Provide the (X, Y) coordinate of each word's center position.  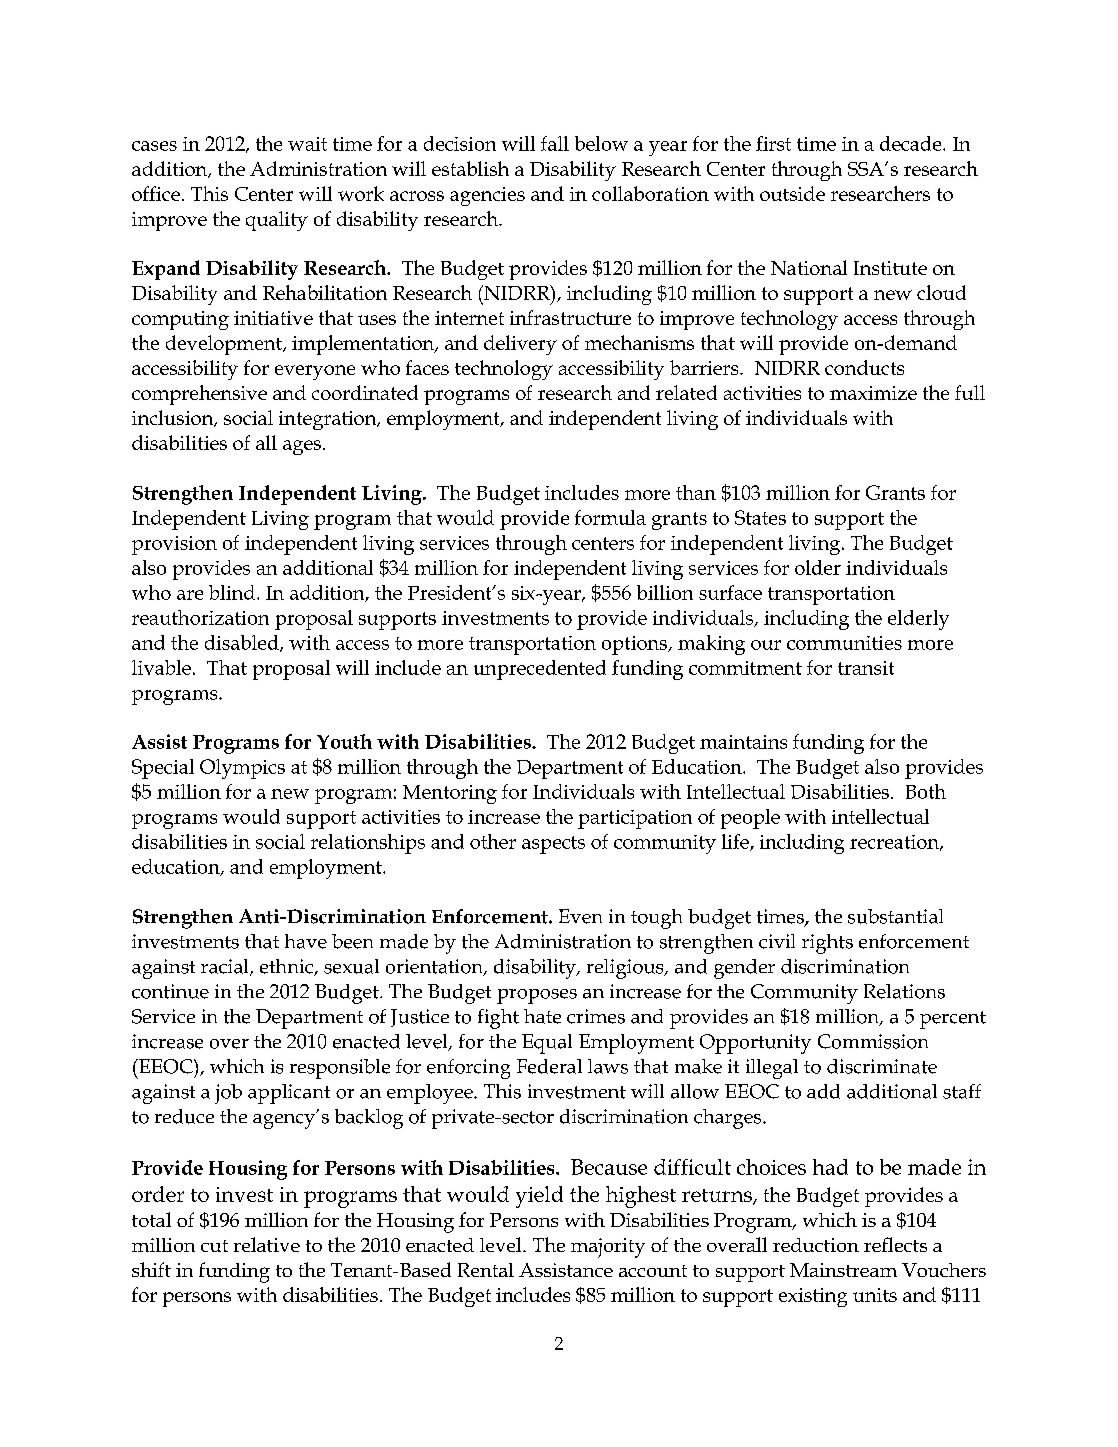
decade (912, 143)
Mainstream (843, 1270)
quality (277, 221)
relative (267, 1244)
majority (608, 1248)
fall (555, 143)
